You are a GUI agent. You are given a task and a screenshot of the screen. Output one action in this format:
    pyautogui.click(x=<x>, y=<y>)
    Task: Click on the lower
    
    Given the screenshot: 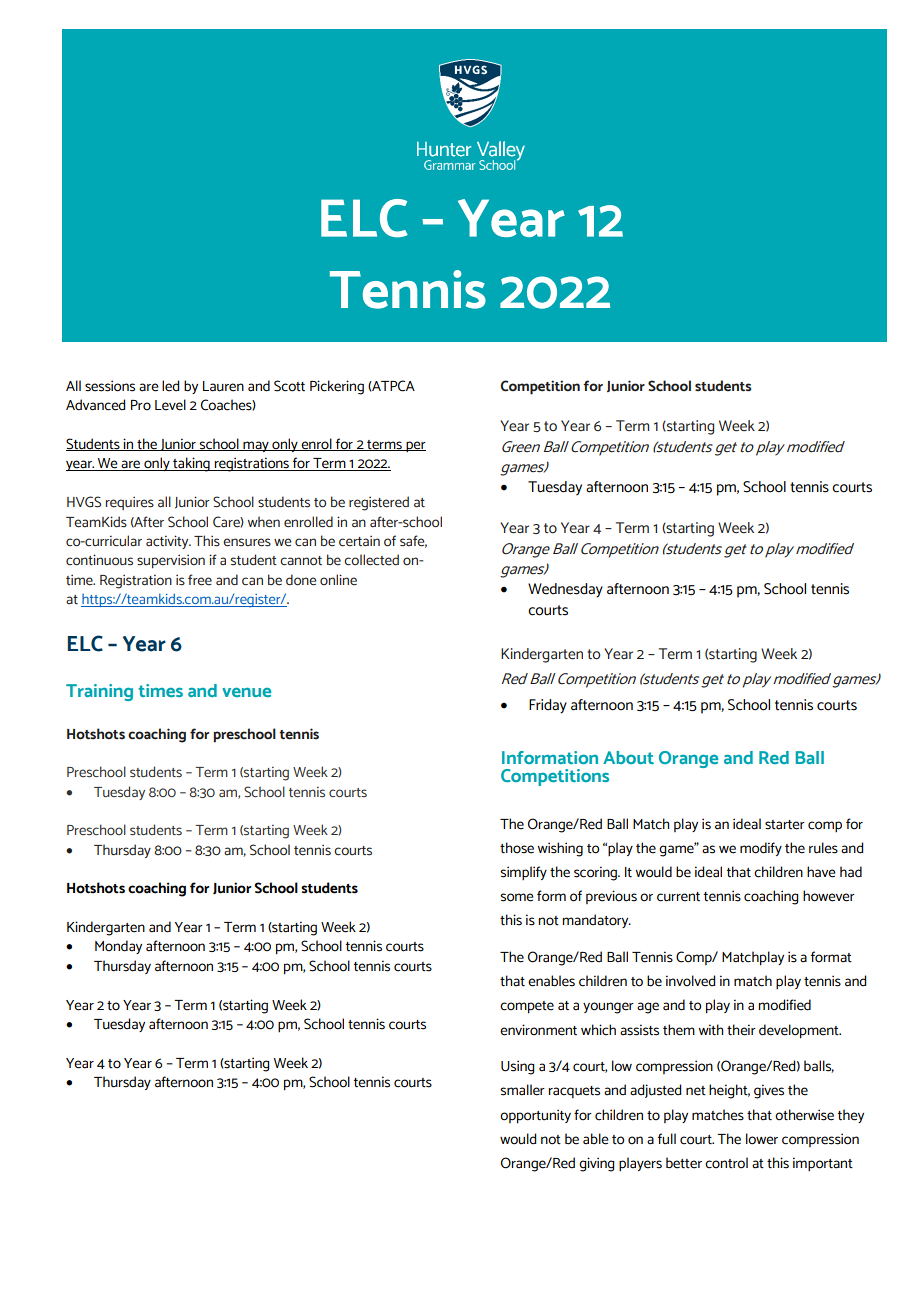 What is the action you would take?
    pyautogui.click(x=762, y=1139)
